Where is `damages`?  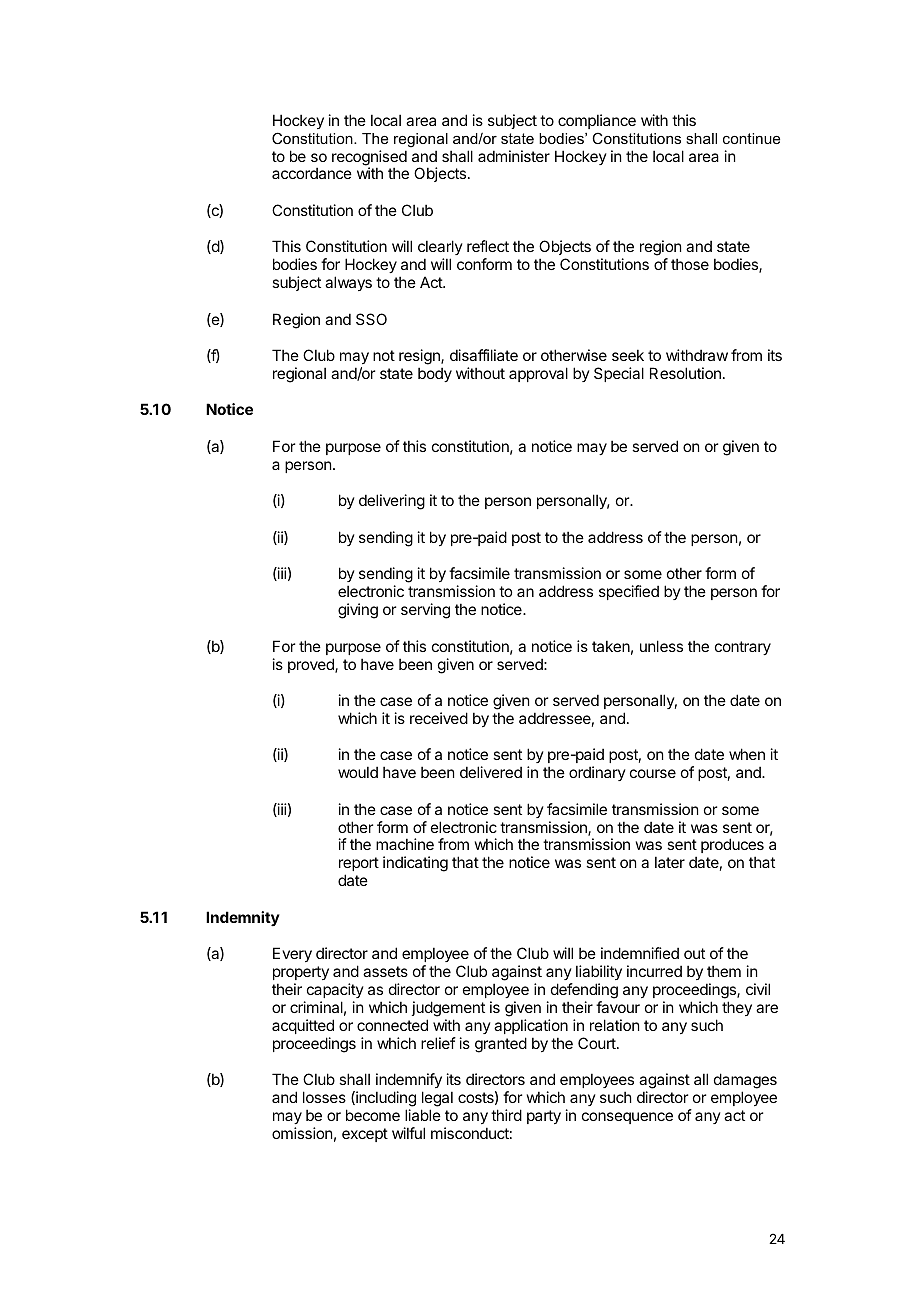 damages is located at coordinates (745, 1082).
